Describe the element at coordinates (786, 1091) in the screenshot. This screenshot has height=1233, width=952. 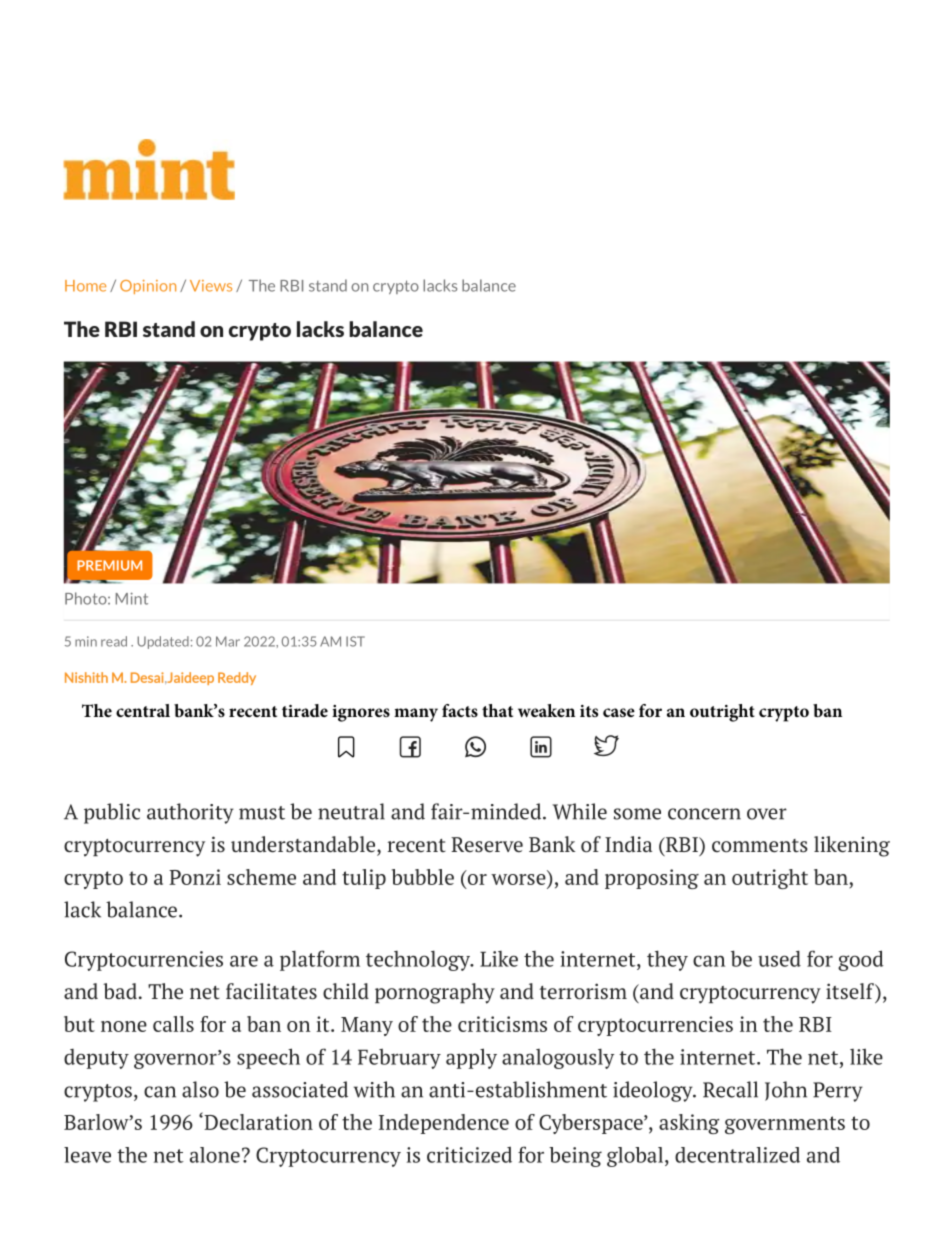
I see `John` at that location.
